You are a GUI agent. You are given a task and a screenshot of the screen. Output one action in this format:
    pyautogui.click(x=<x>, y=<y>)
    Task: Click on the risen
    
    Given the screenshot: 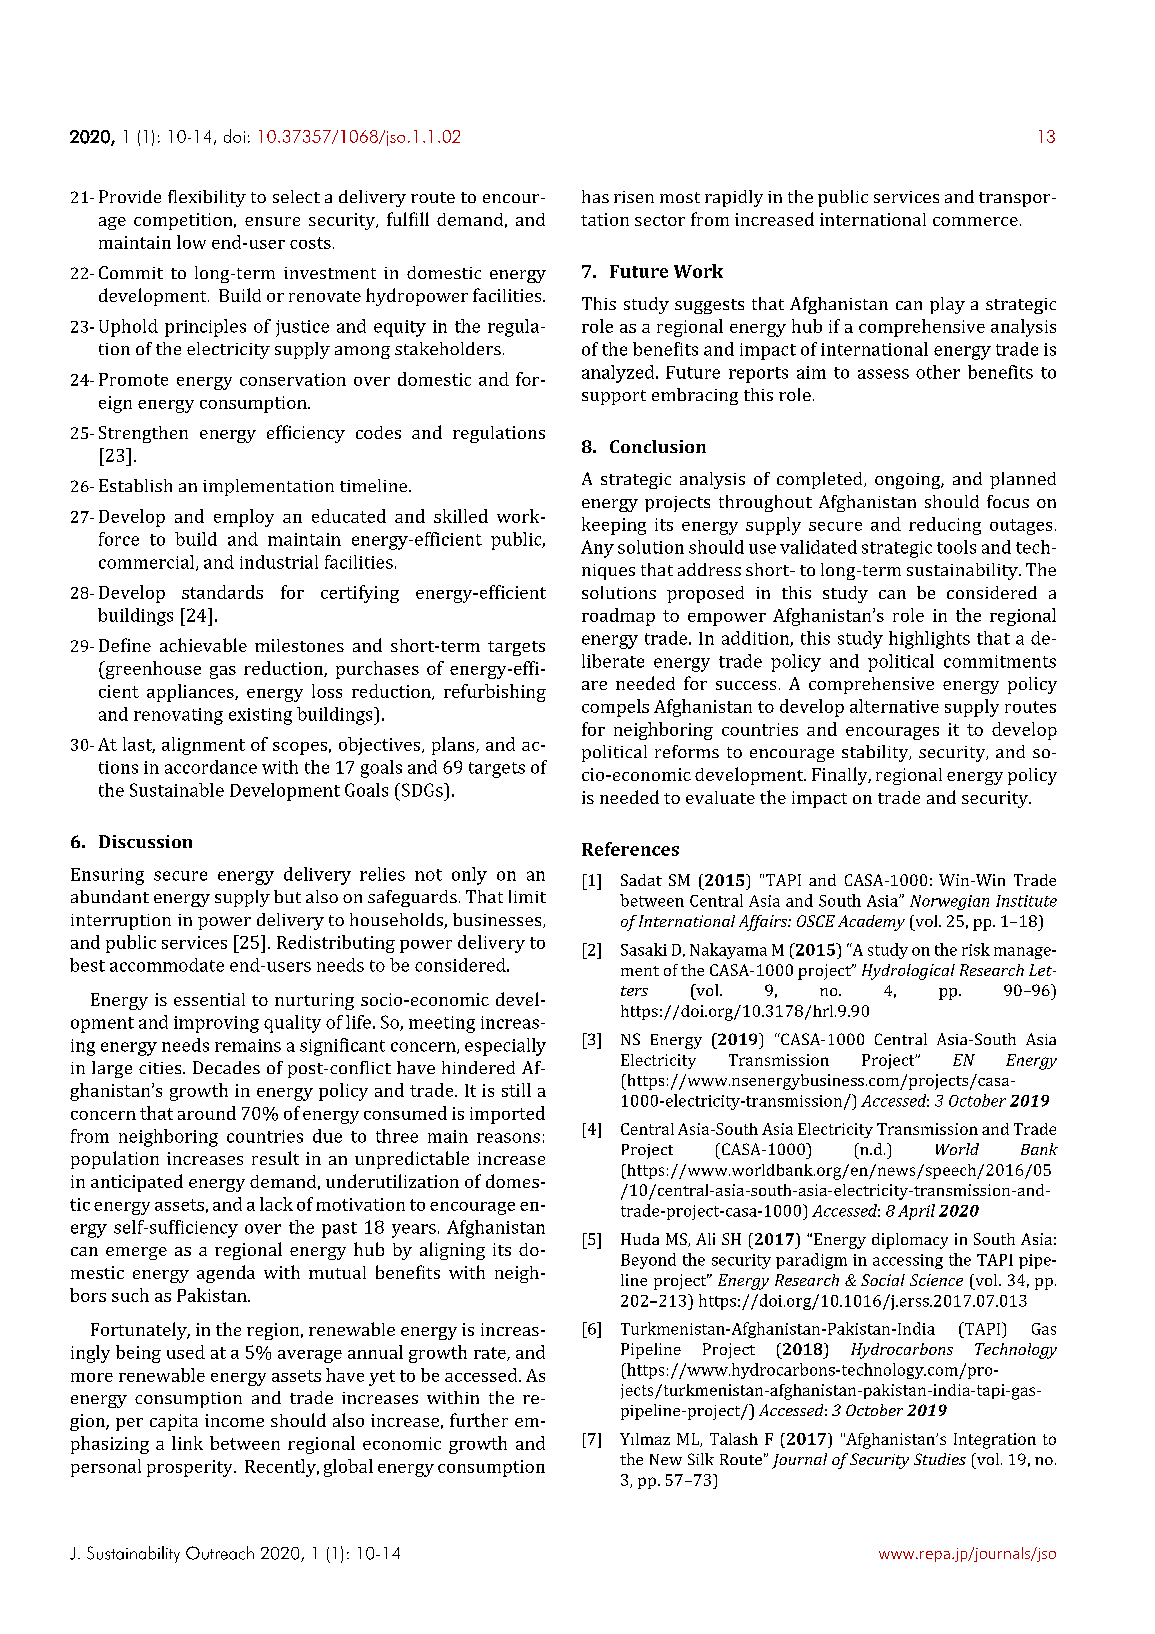 What is the action you would take?
    pyautogui.click(x=634, y=197)
